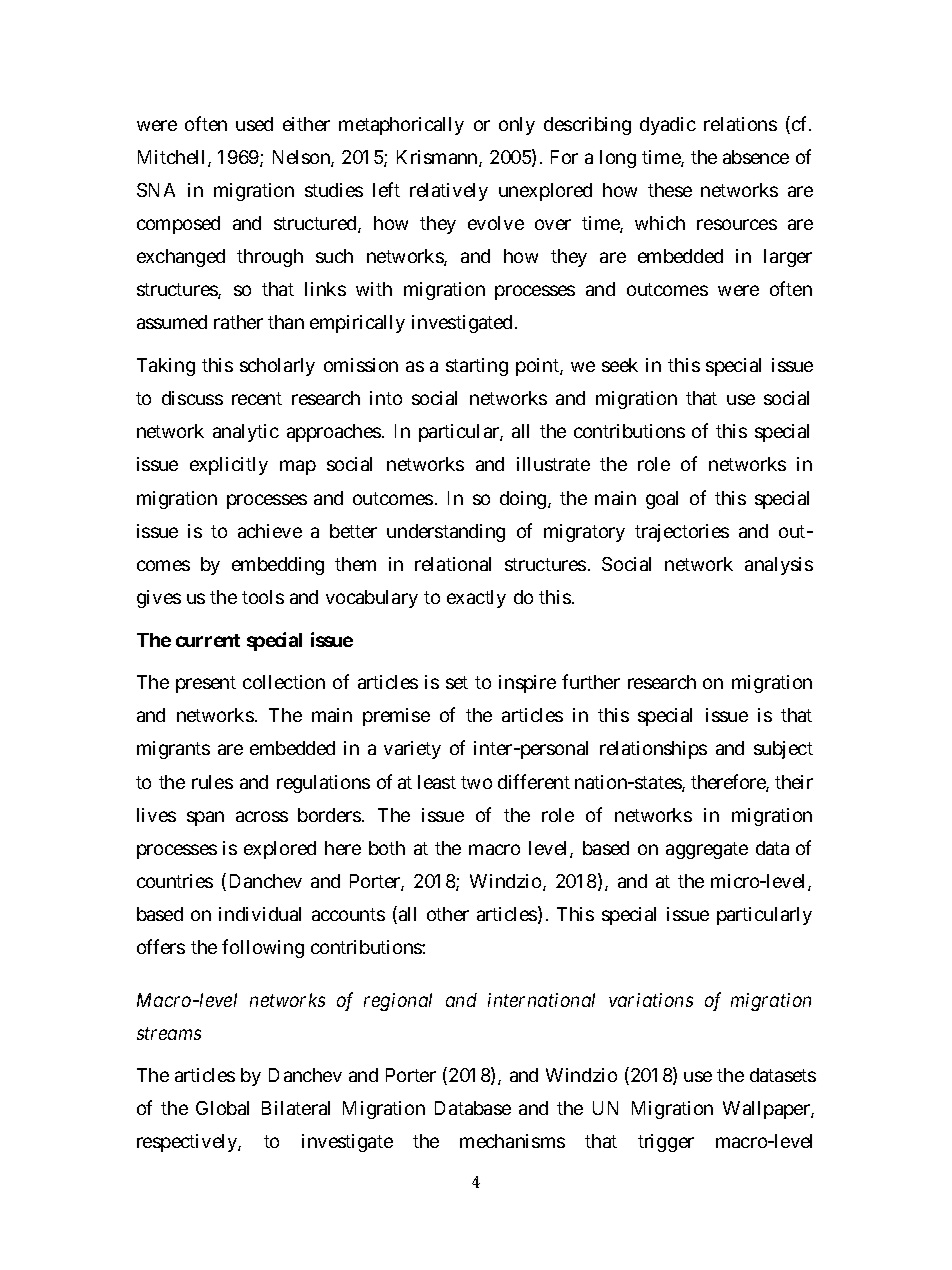  I want to click on absence, so click(756, 157).
